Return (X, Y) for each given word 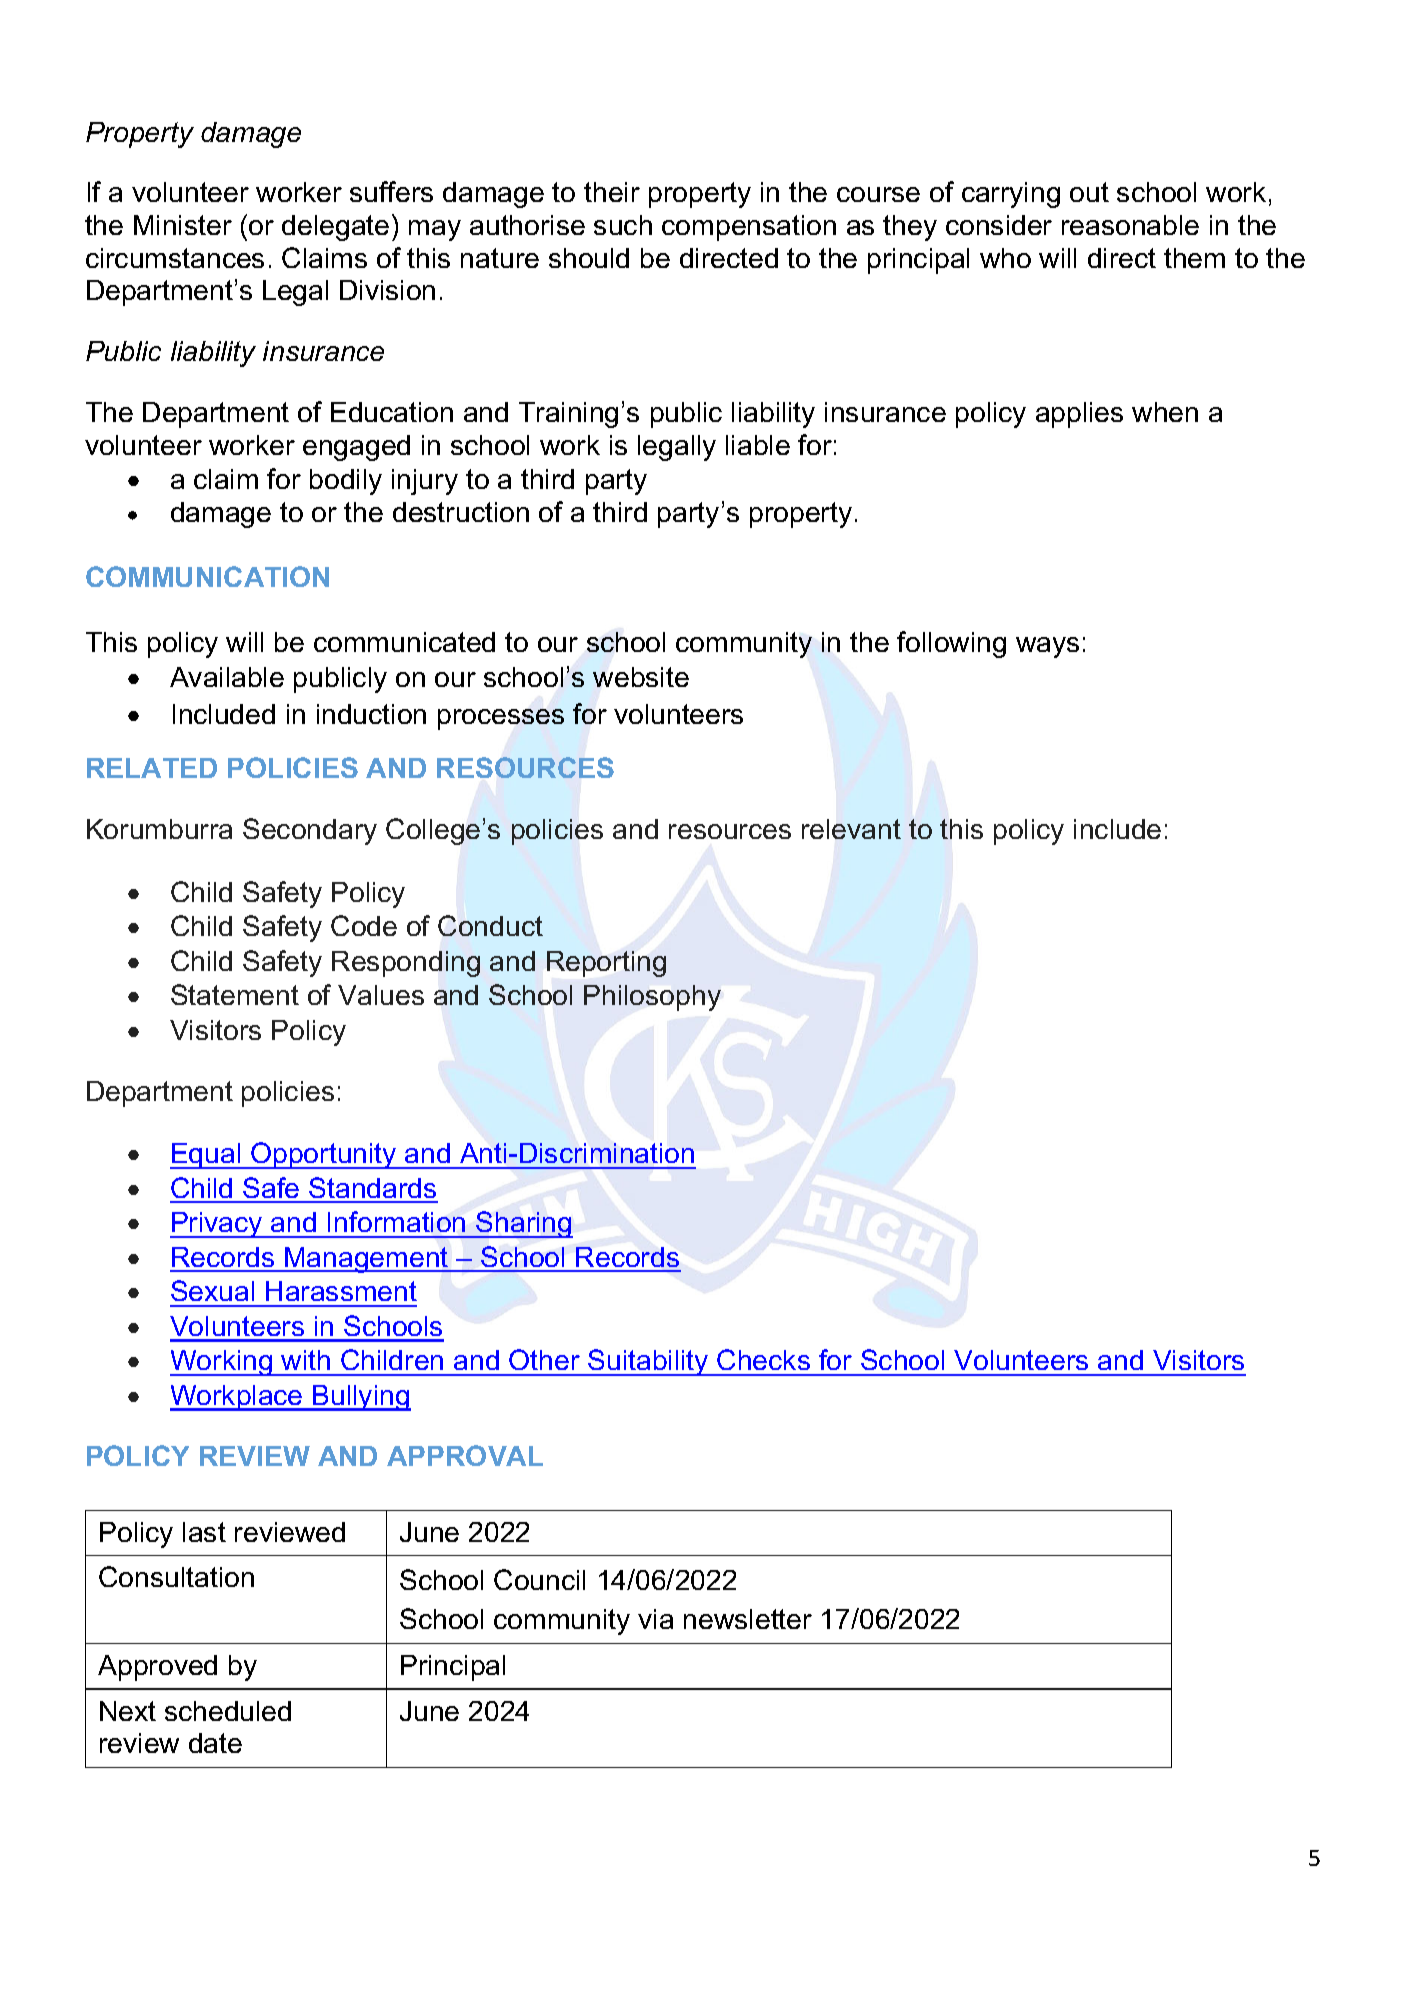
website (641, 677)
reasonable (1130, 225)
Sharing (523, 1224)
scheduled (228, 1711)
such (623, 225)
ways (1047, 647)
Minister (183, 225)
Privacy (217, 1225)
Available (227, 677)
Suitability (648, 1362)
